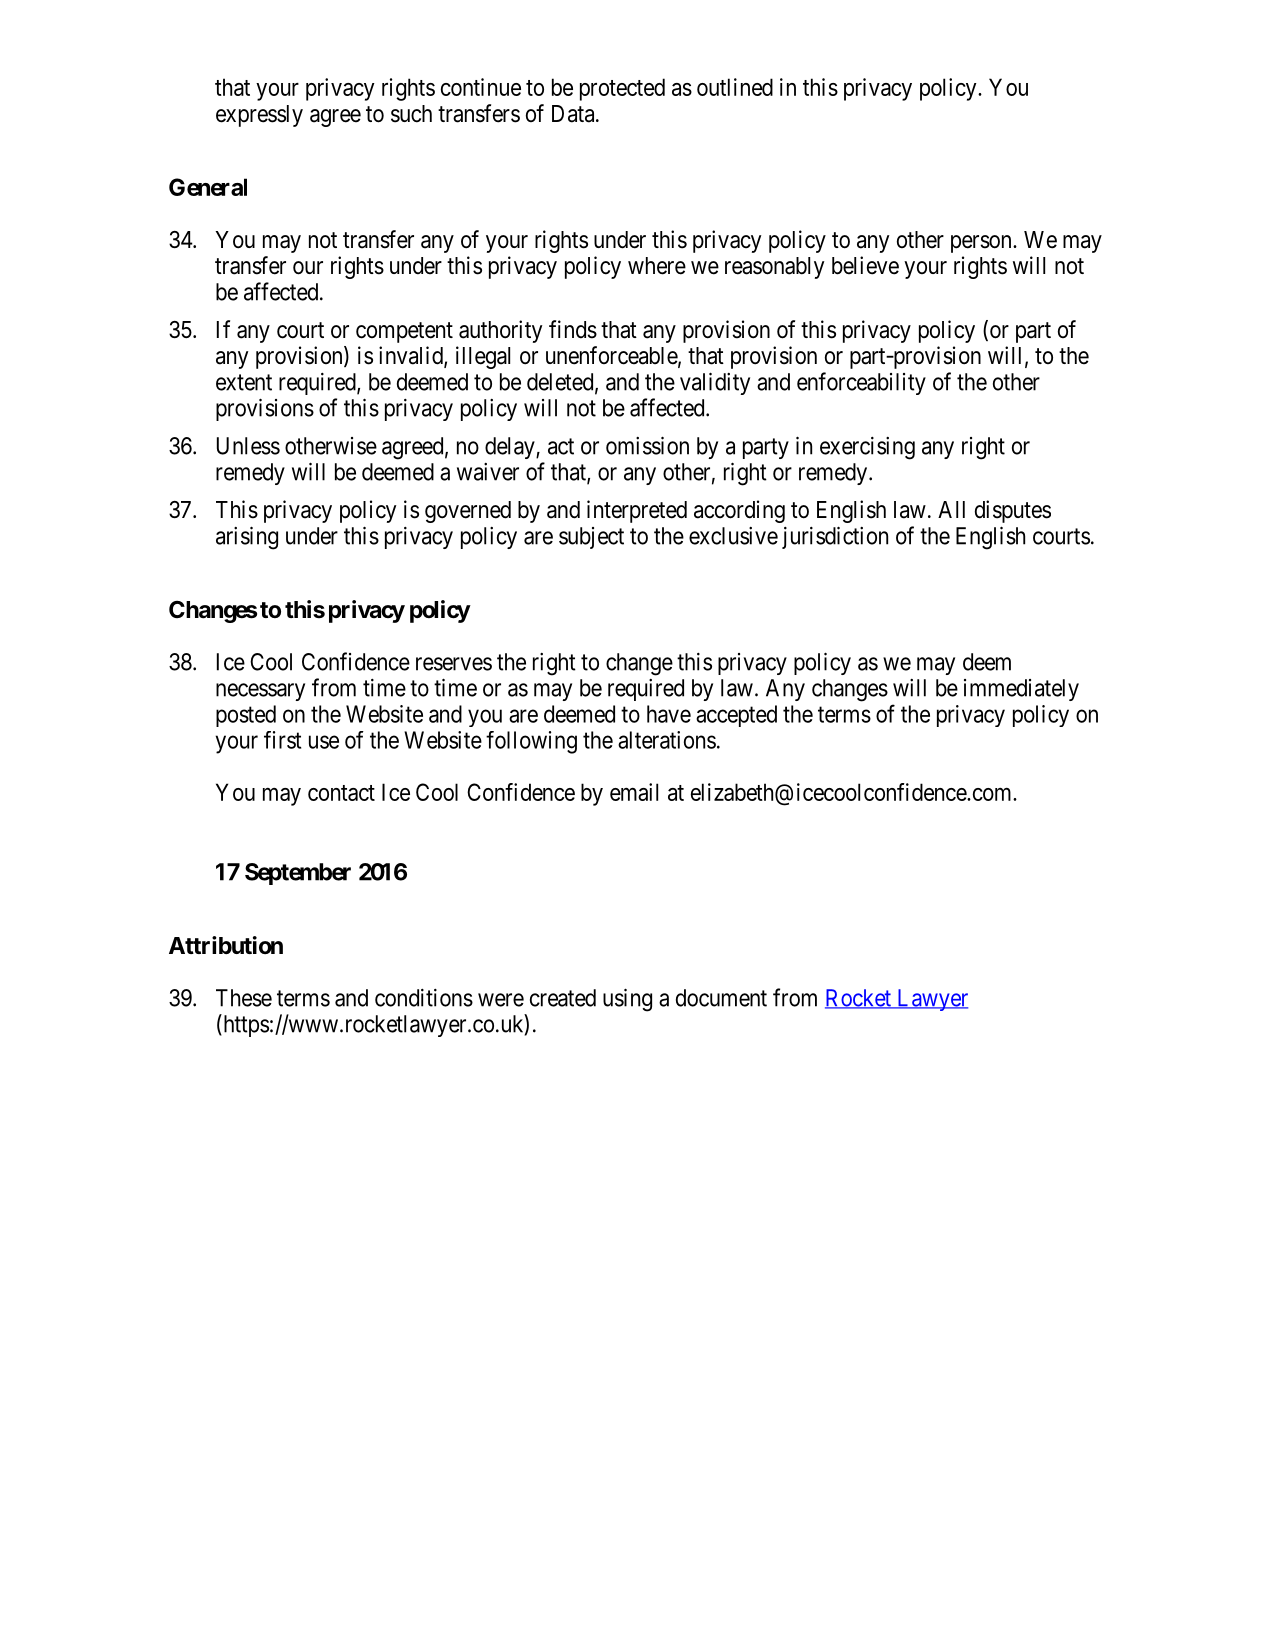  Describe the element at coordinates (622, 89) in the screenshot. I see `protected` at that location.
